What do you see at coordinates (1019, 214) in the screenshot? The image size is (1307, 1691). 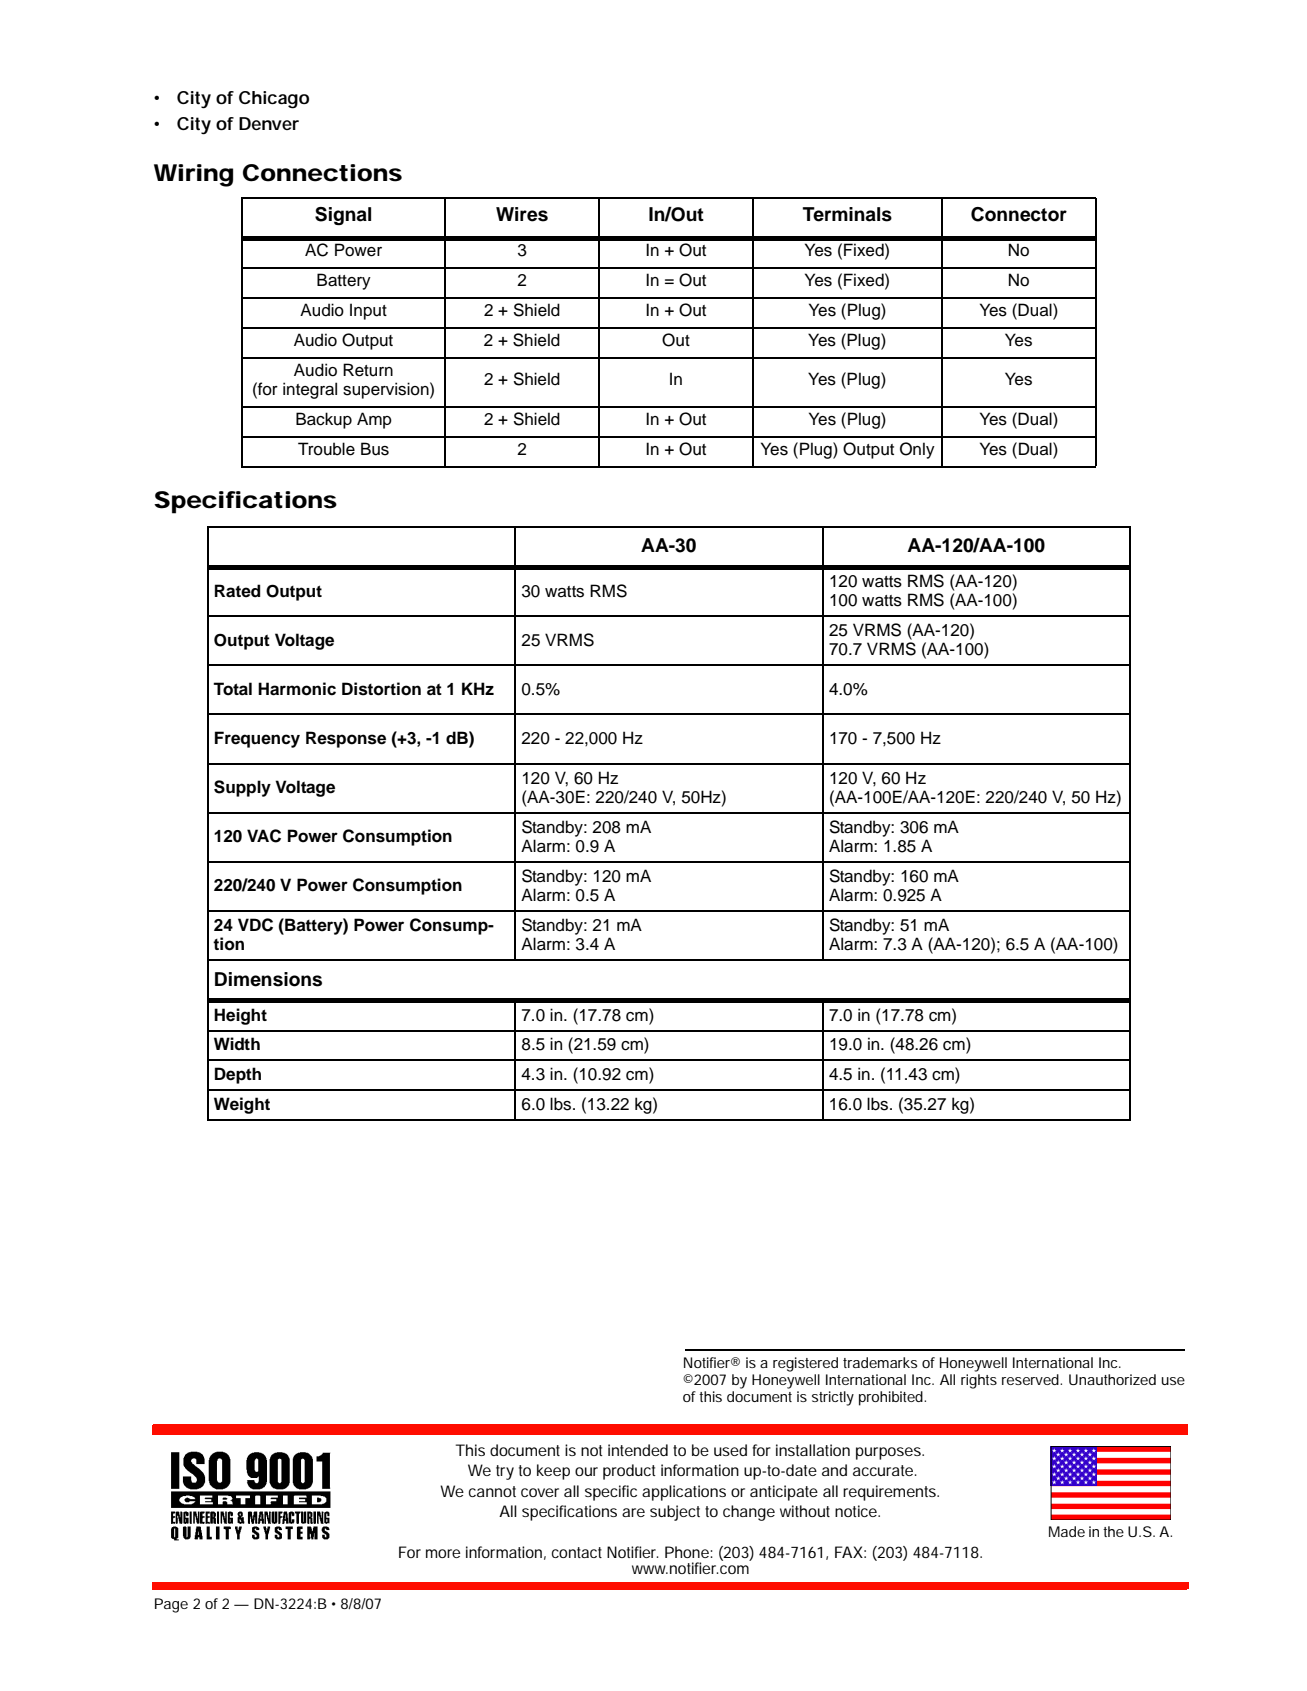 I see `Connector` at bounding box center [1019, 214].
